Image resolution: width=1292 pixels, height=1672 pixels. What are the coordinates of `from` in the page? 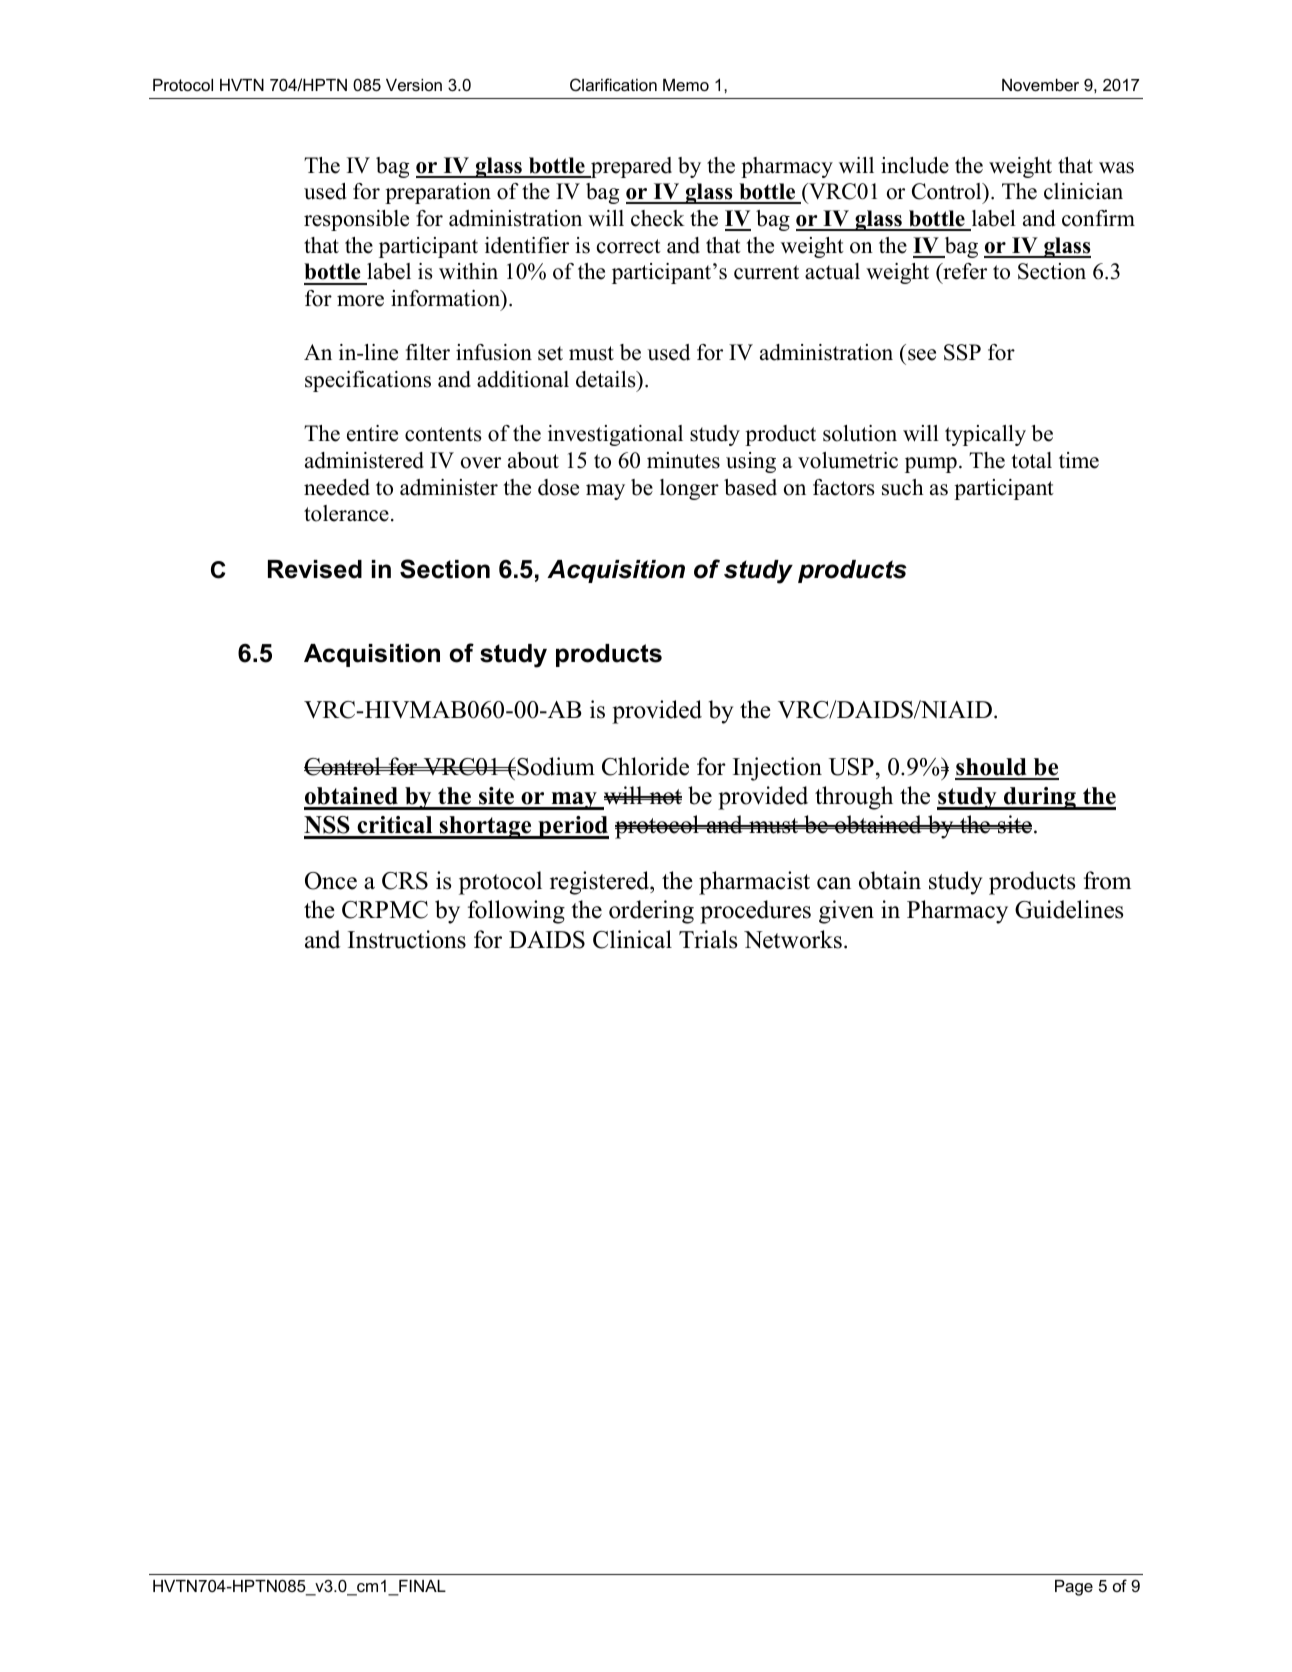 It's located at (1107, 880).
